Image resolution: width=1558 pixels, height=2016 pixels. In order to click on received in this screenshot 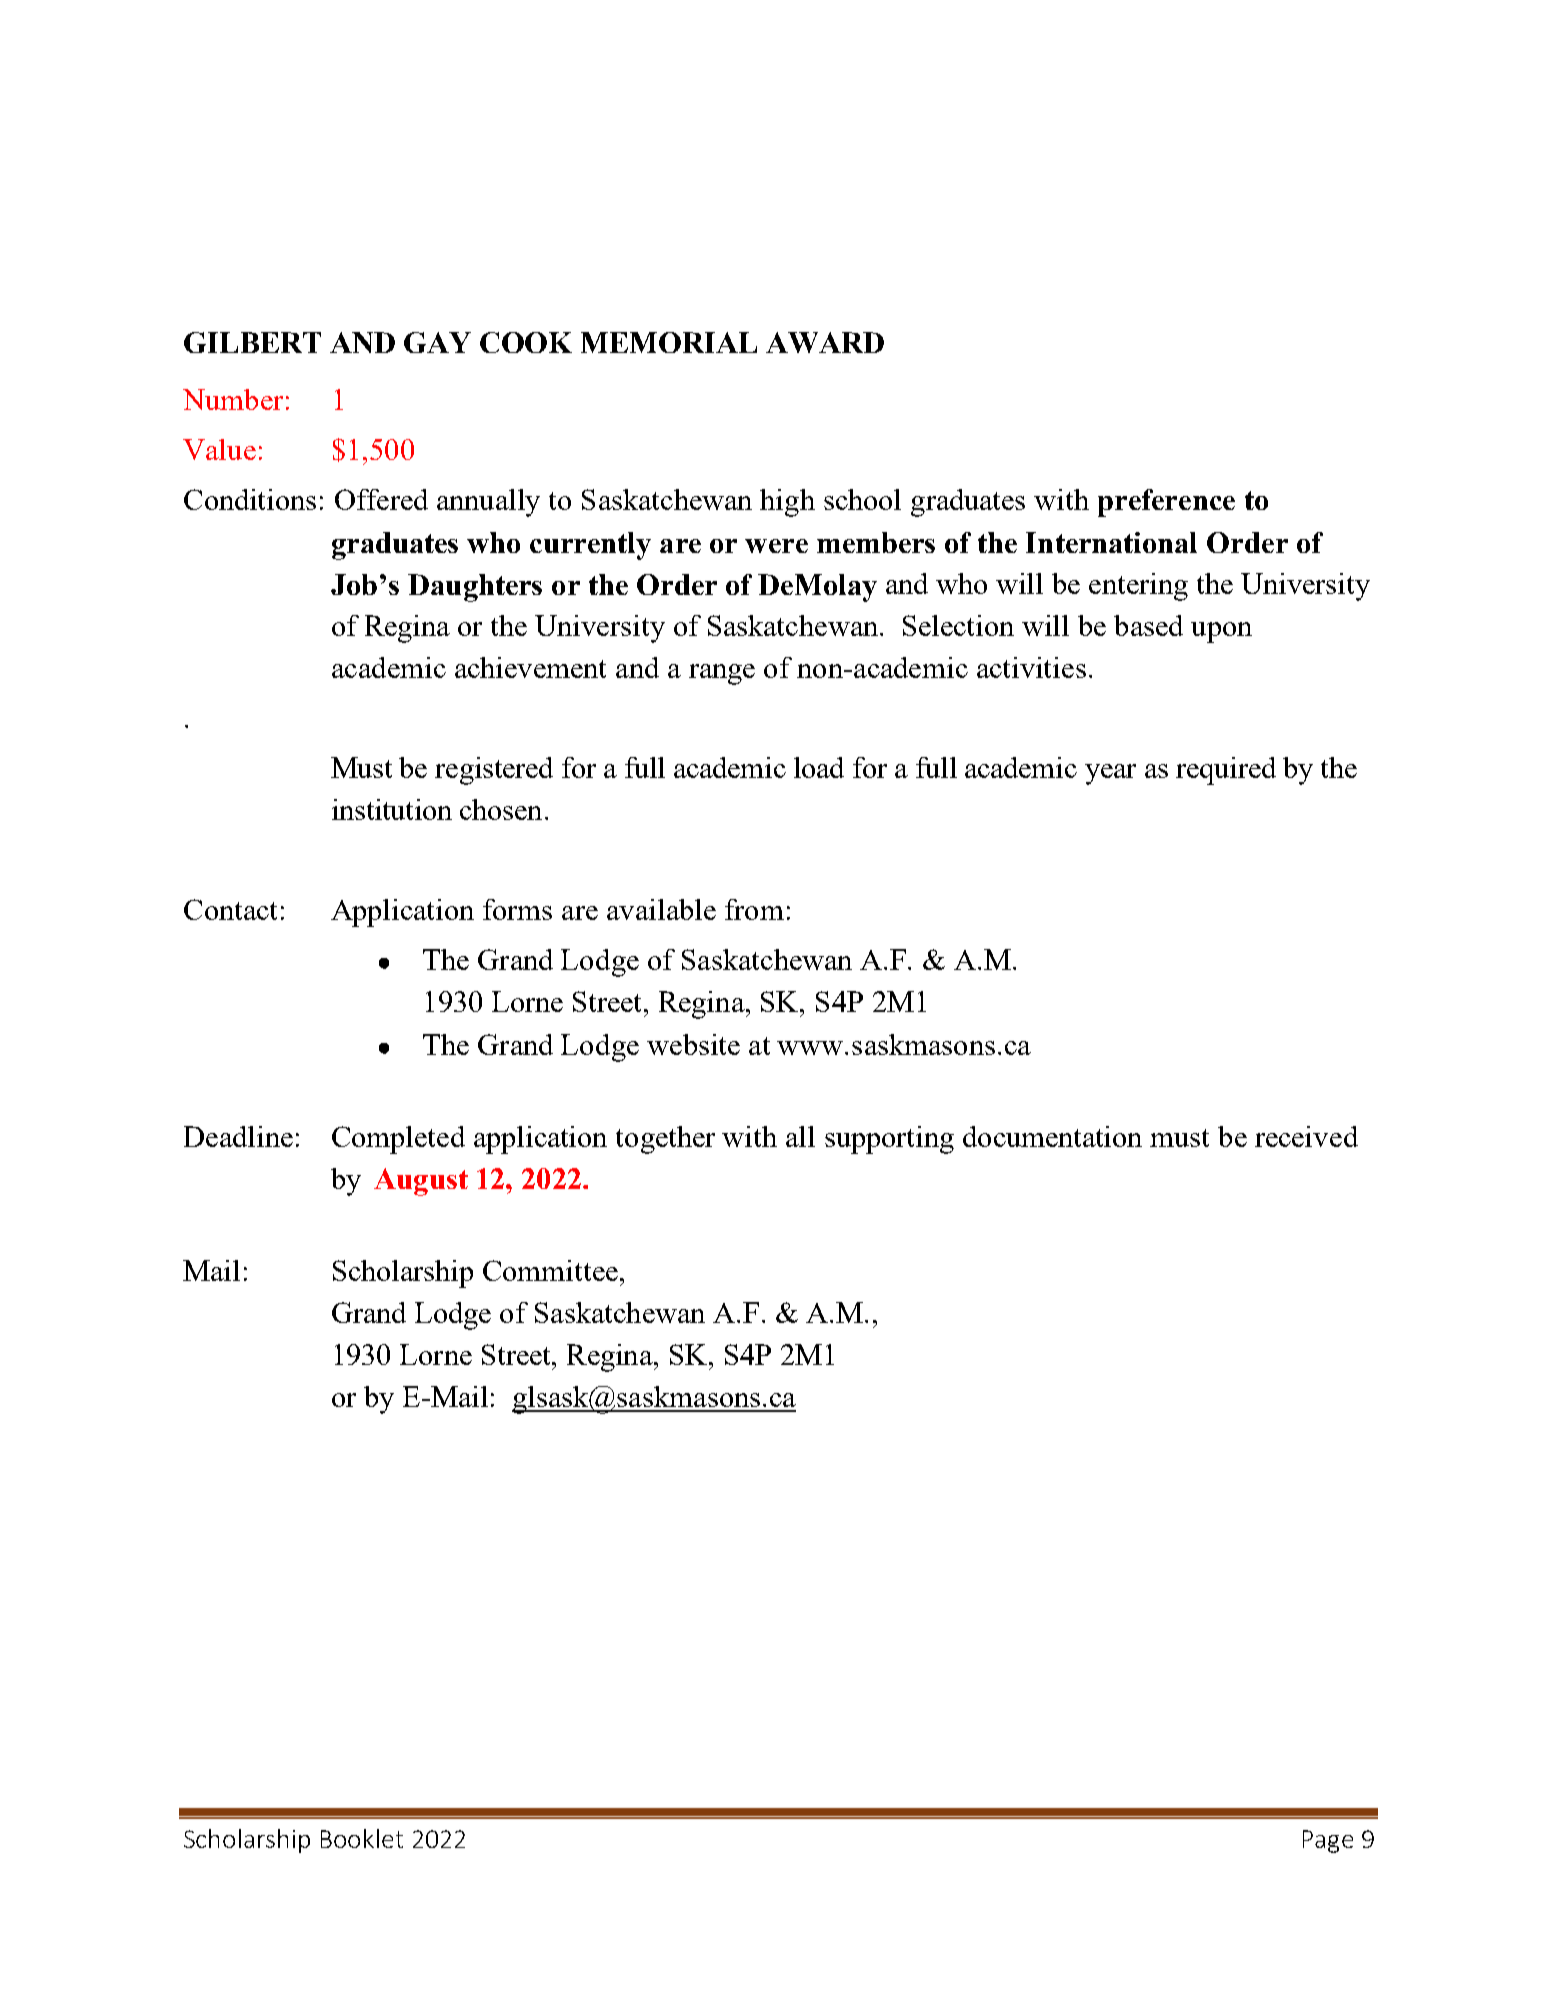, I will do `click(1306, 1136)`.
